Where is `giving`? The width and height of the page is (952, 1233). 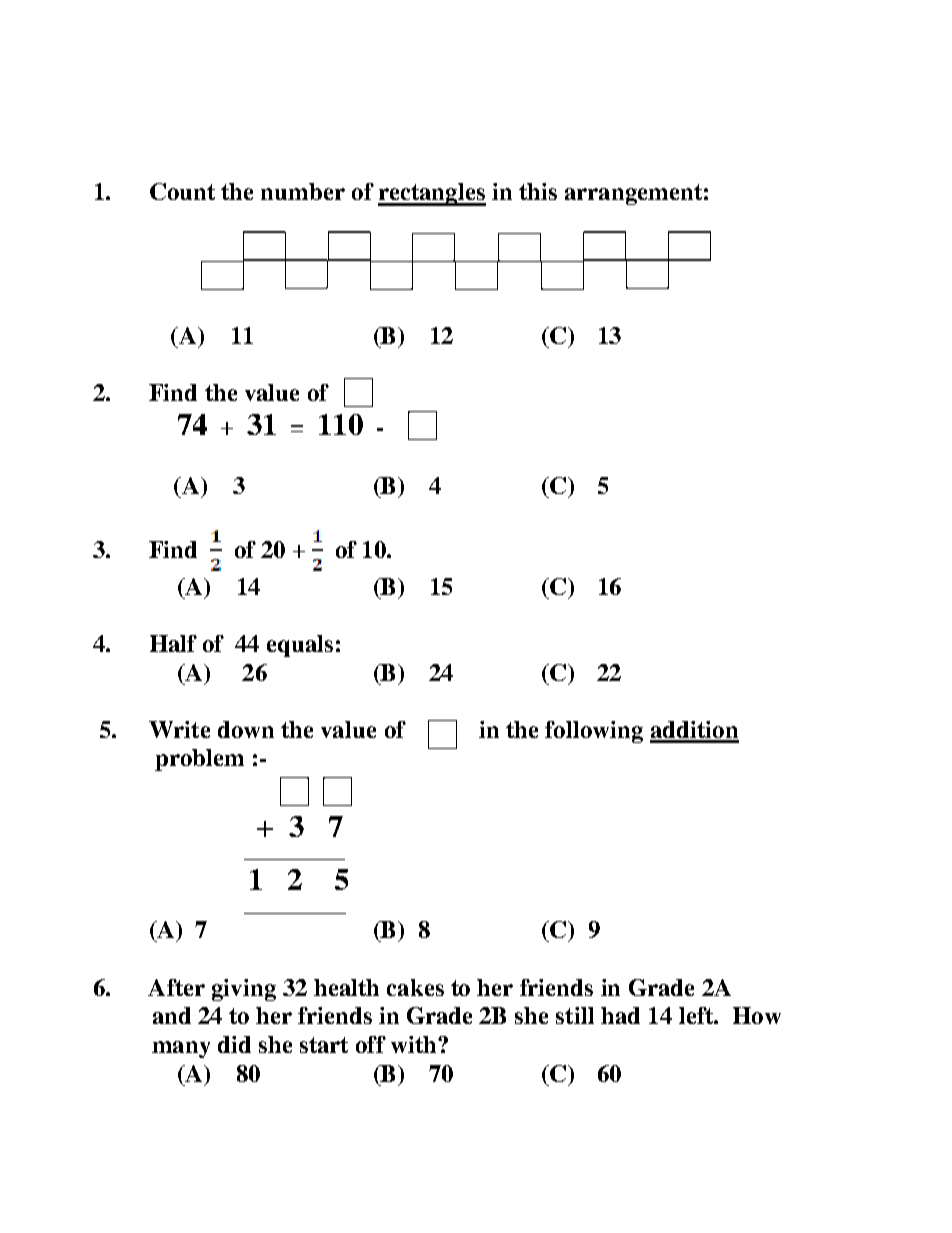 giving is located at coordinates (244, 990).
